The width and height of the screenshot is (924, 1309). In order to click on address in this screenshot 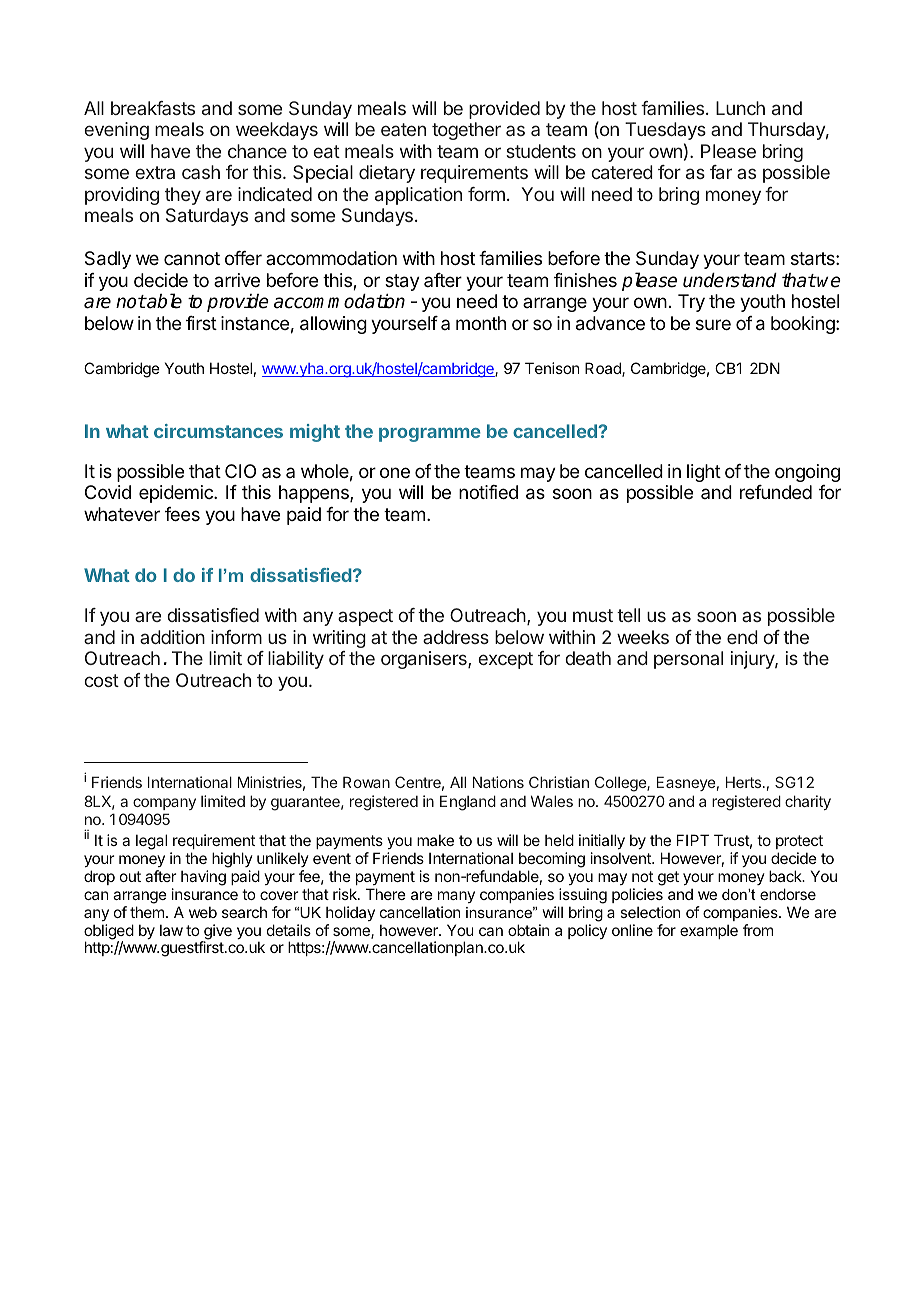, I will do `click(456, 637)`.
